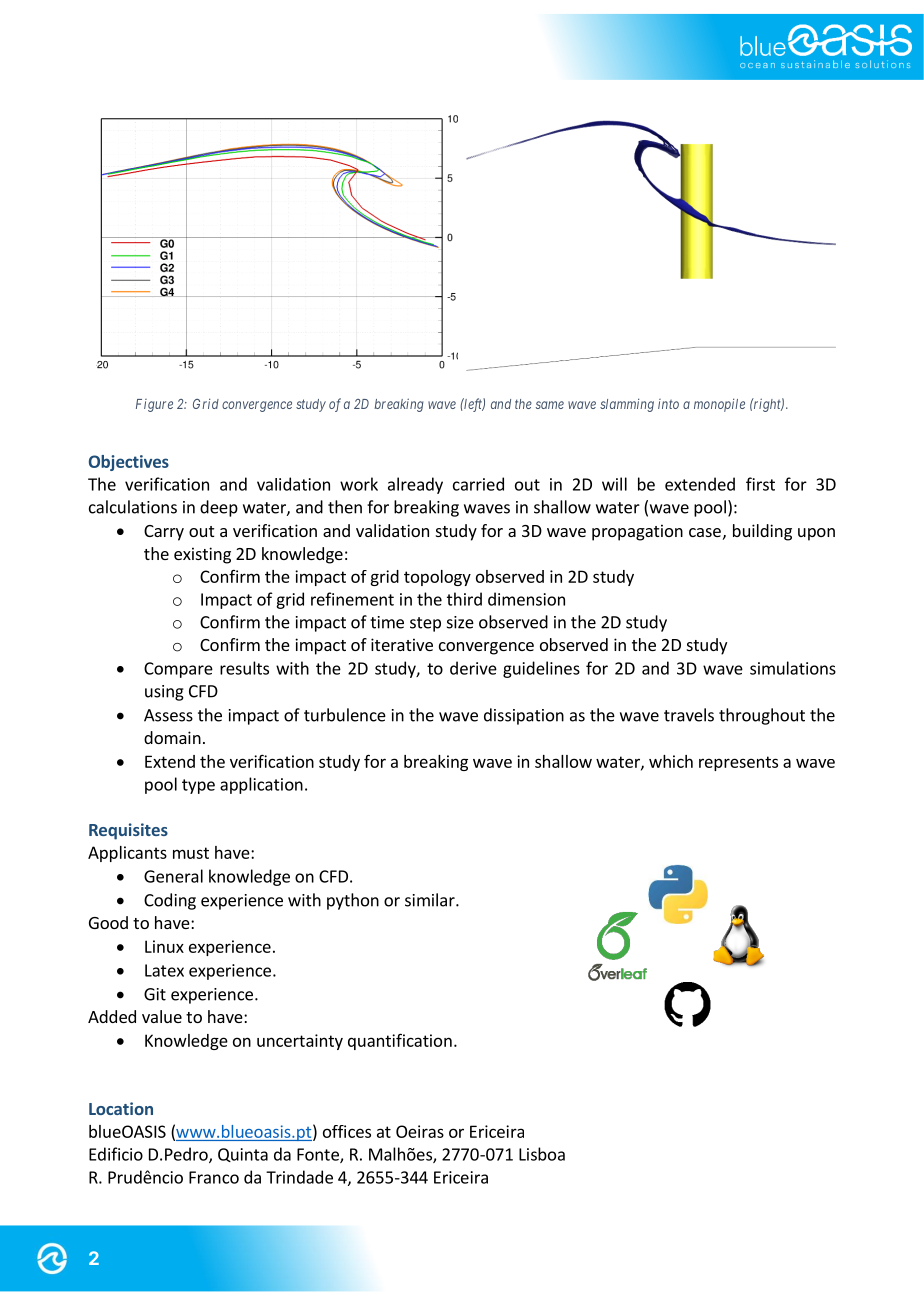 This screenshot has height=1308, width=924. I want to click on same, so click(550, 405).
